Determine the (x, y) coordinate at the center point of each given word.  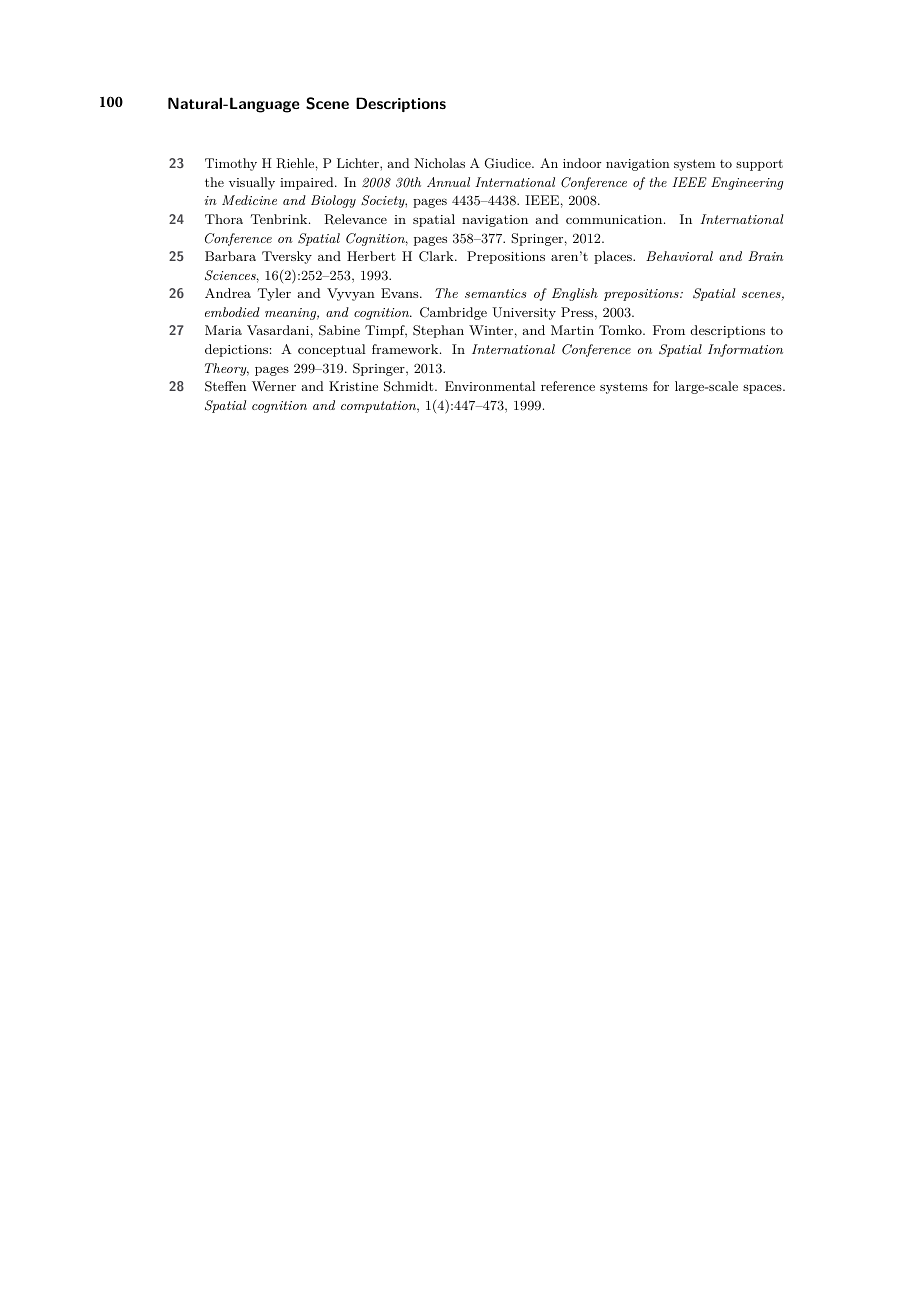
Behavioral (679, 256)
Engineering (747, 183)
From (669, 330)
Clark (437, 256)
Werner (274, 386)
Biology (333, 201)
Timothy (231, 164)
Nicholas (439, 163)
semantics (495, 293)
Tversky (287, 257)
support (759, 165)
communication (614, 219)
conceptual (332, 350)
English (575, 294)
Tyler (274, 294)
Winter (491, 330)
